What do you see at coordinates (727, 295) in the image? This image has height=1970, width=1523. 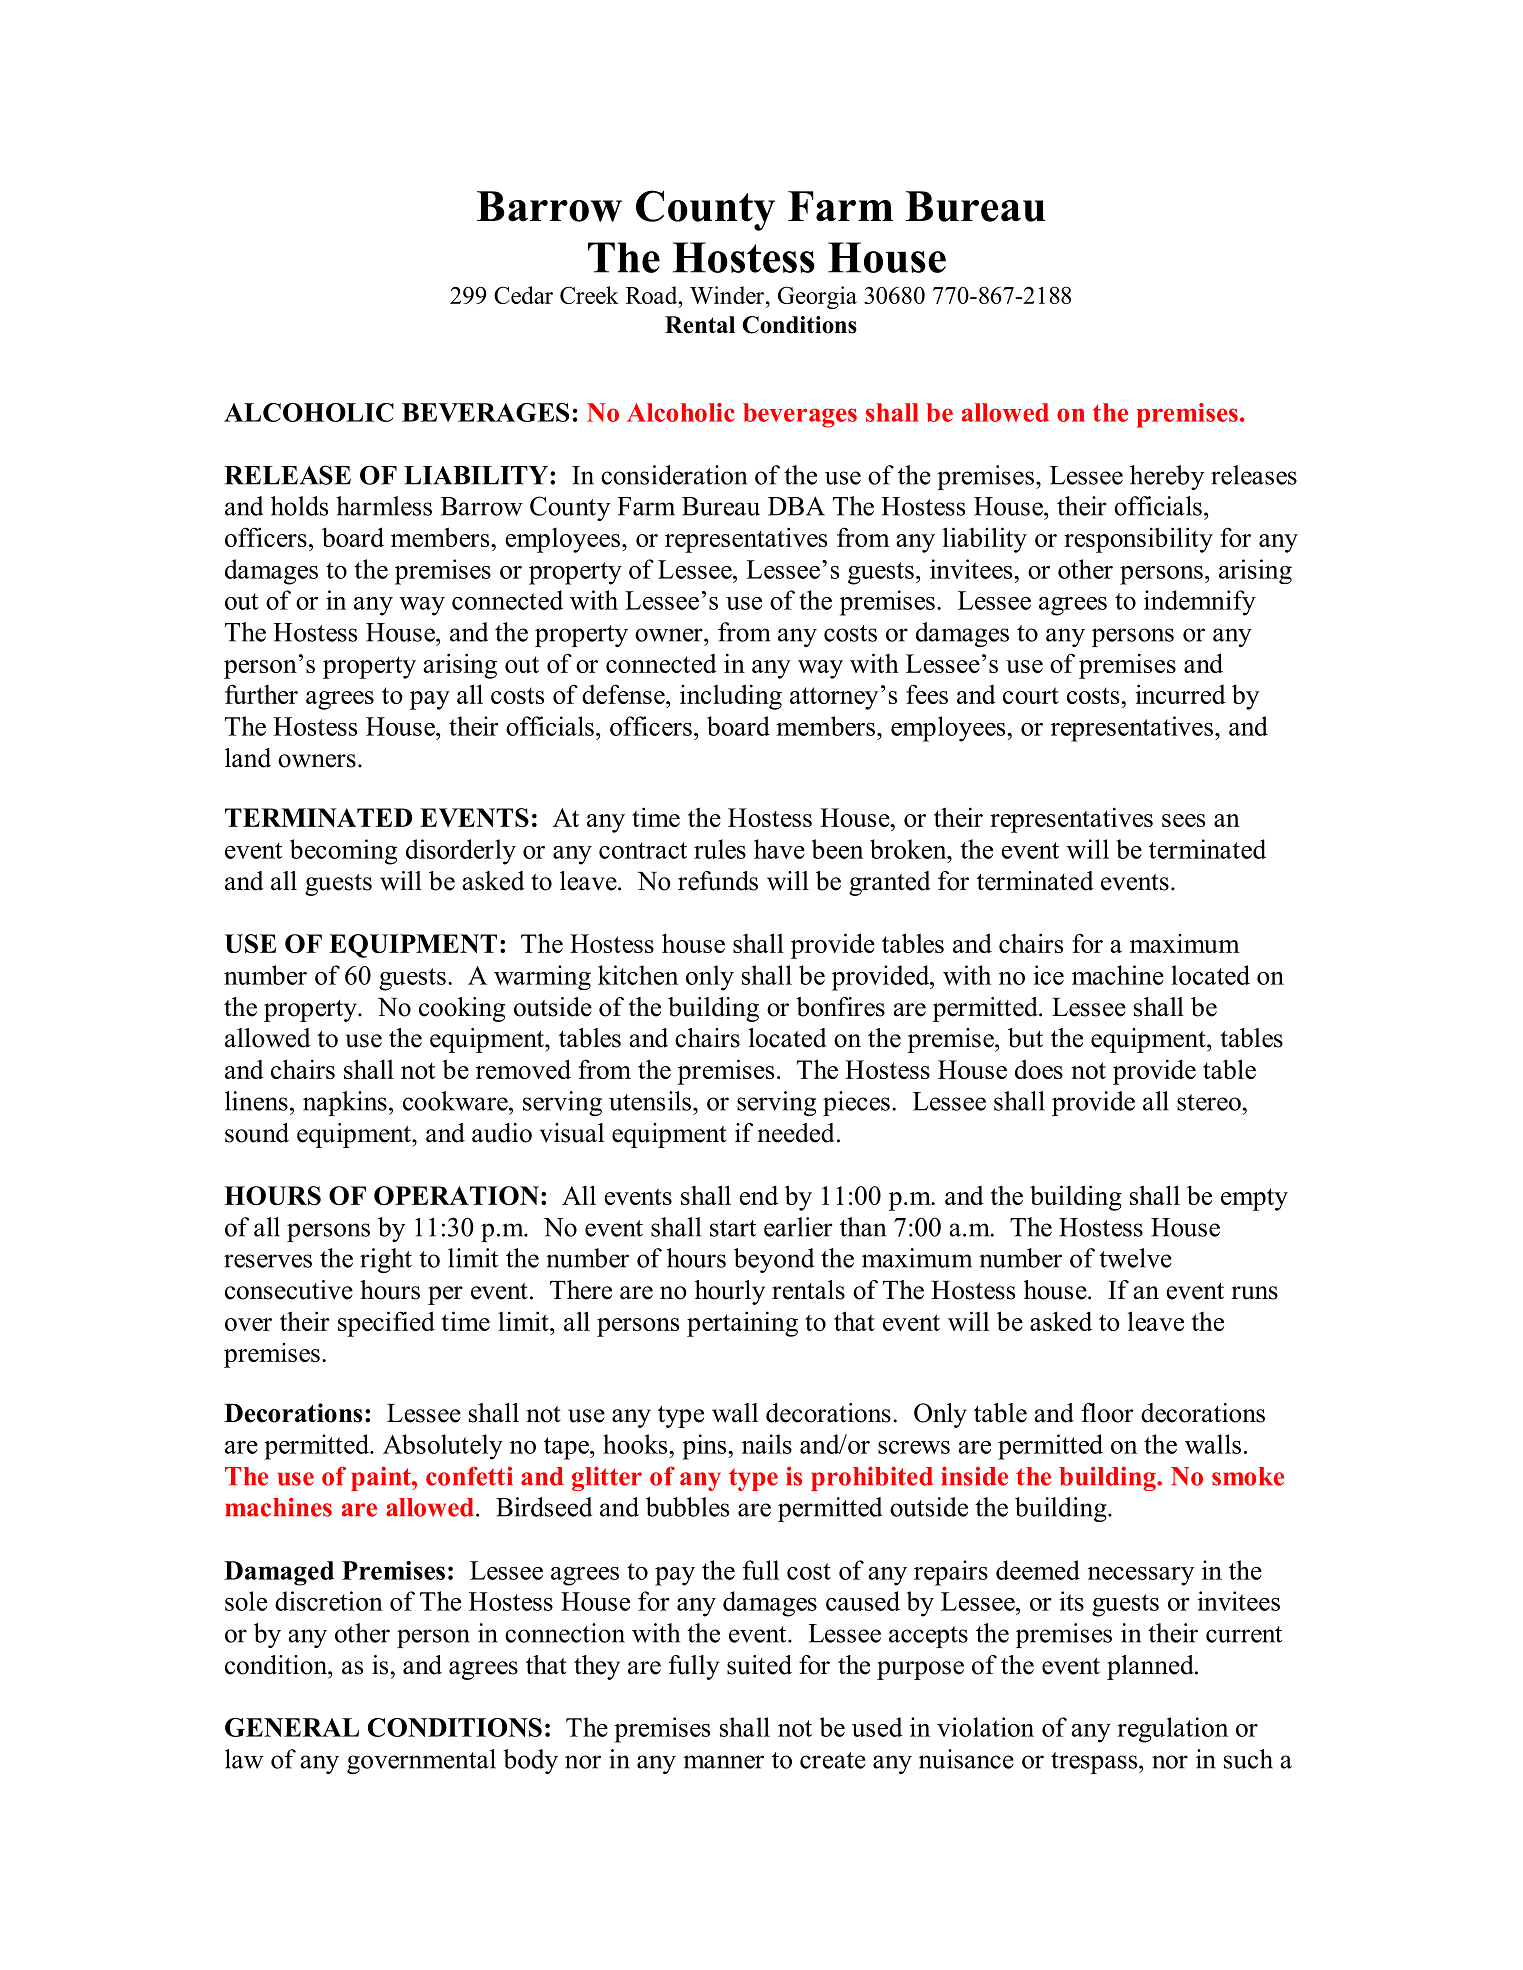 I see `Winder` at bounding box center [727, 295].
